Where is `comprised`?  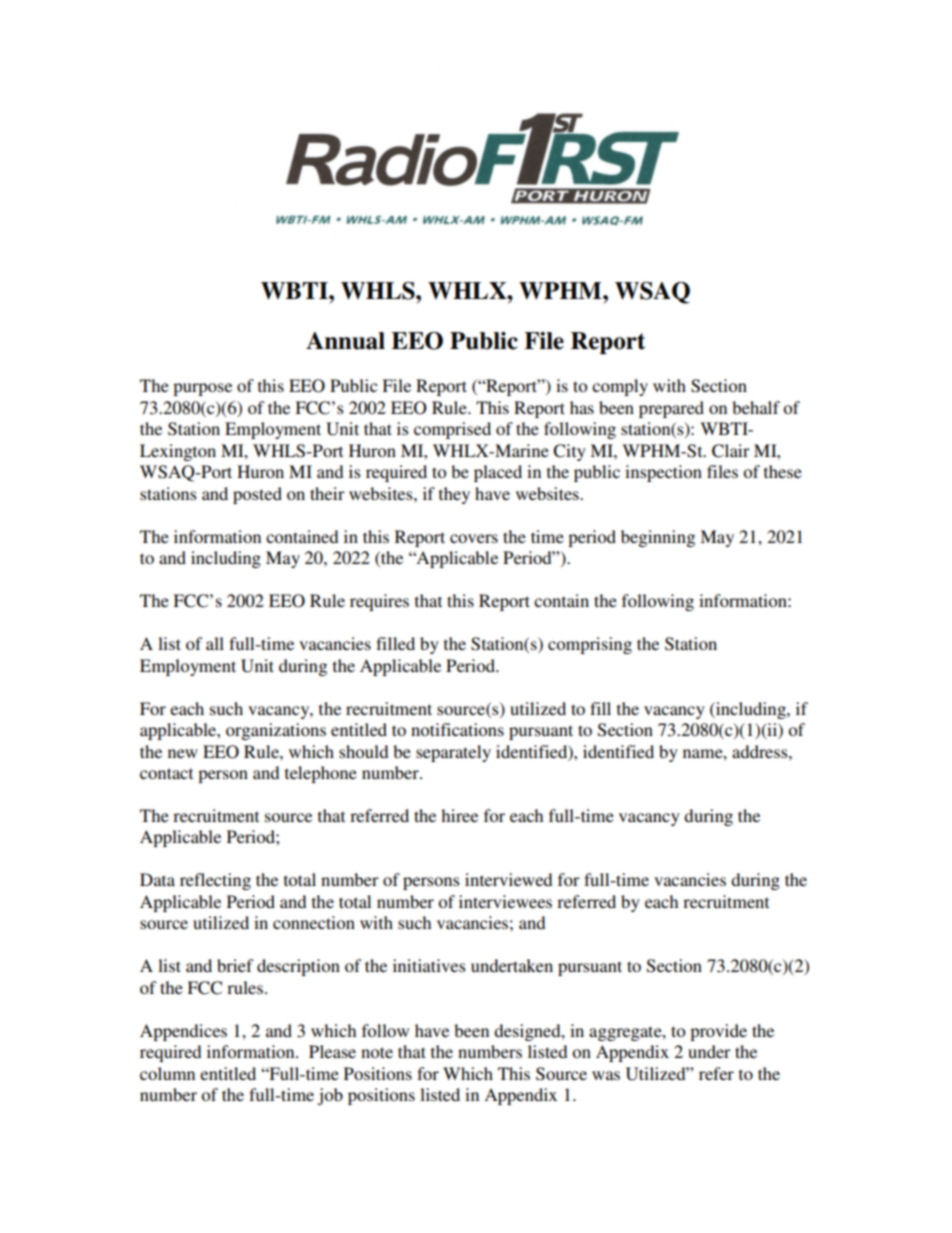
comprised is located at coordinates (452, 430).
